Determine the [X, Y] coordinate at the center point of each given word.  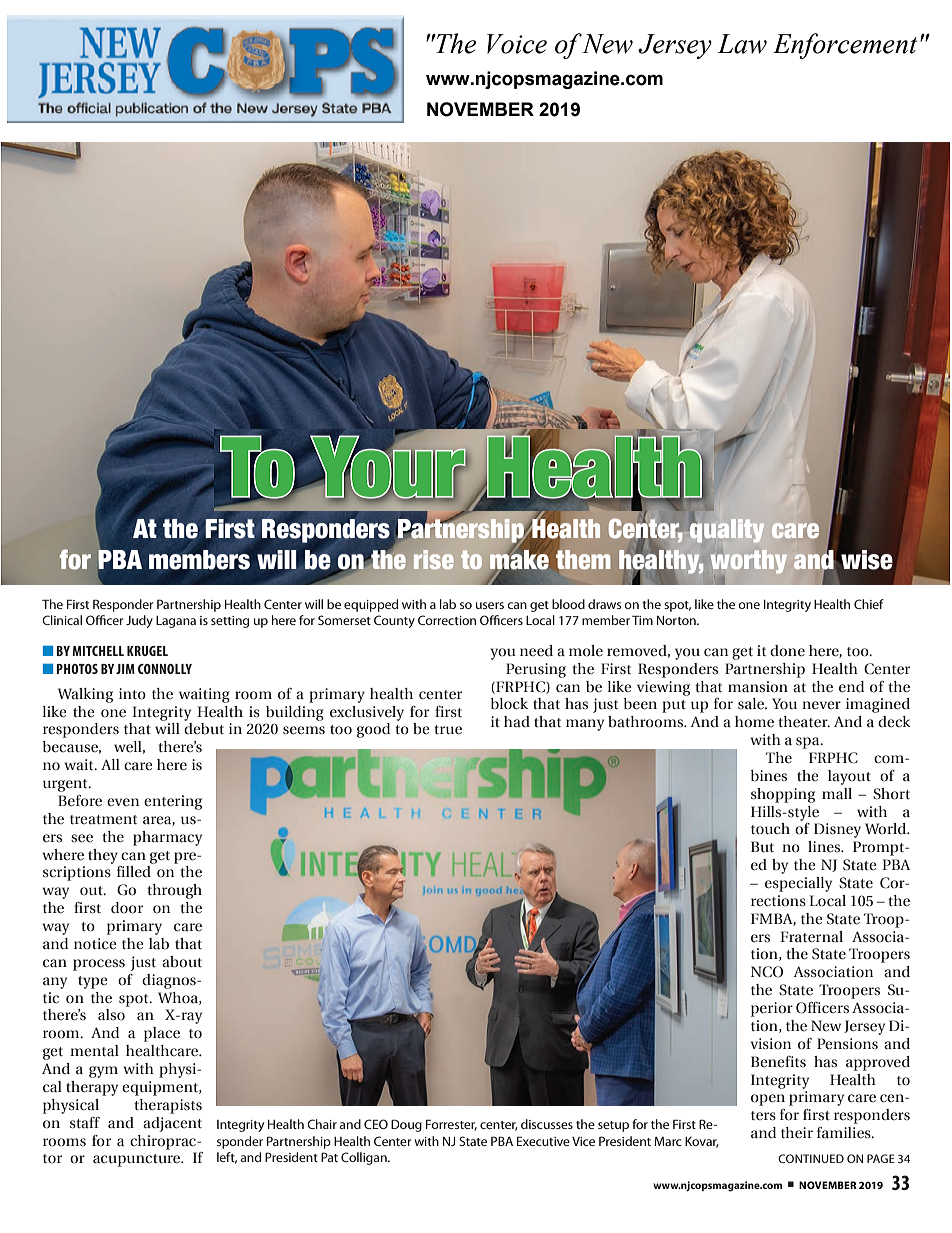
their [797, 1133]
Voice [517, 44]
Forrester [451, 1125]
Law [742, 44]
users [490, 605]
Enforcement [845, 46]
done [787, 651]
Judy [139, 621]
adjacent [172, 1124]
